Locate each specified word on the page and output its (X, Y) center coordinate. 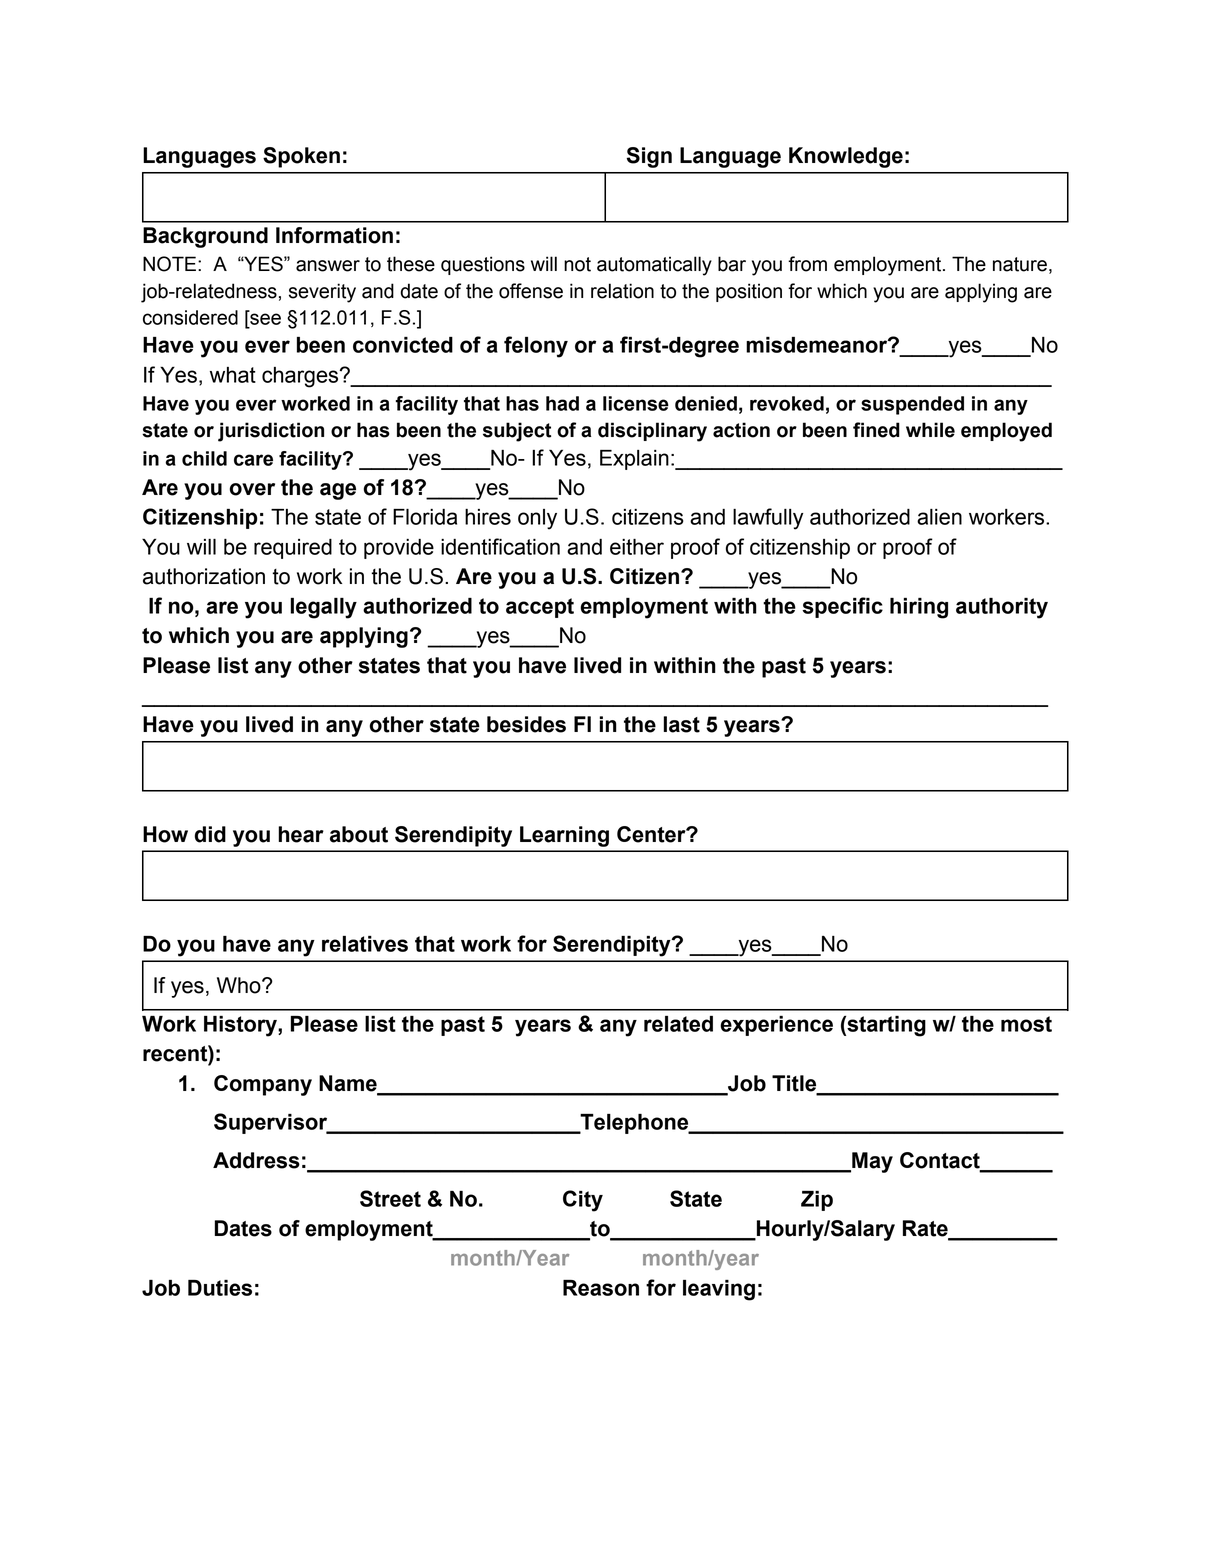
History (241, 1026)
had (562, 403)
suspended (912, 405)
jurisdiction (271, 432)
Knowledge (846, 157)
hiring (919, 608)
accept (540, 608)
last (682, 724)
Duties (220, 1288)
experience (776, 1026)
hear (301, 834)
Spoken (301, 157)
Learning (564, 836)
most (1026, 1024)
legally (323, 608)
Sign (649, 157)
